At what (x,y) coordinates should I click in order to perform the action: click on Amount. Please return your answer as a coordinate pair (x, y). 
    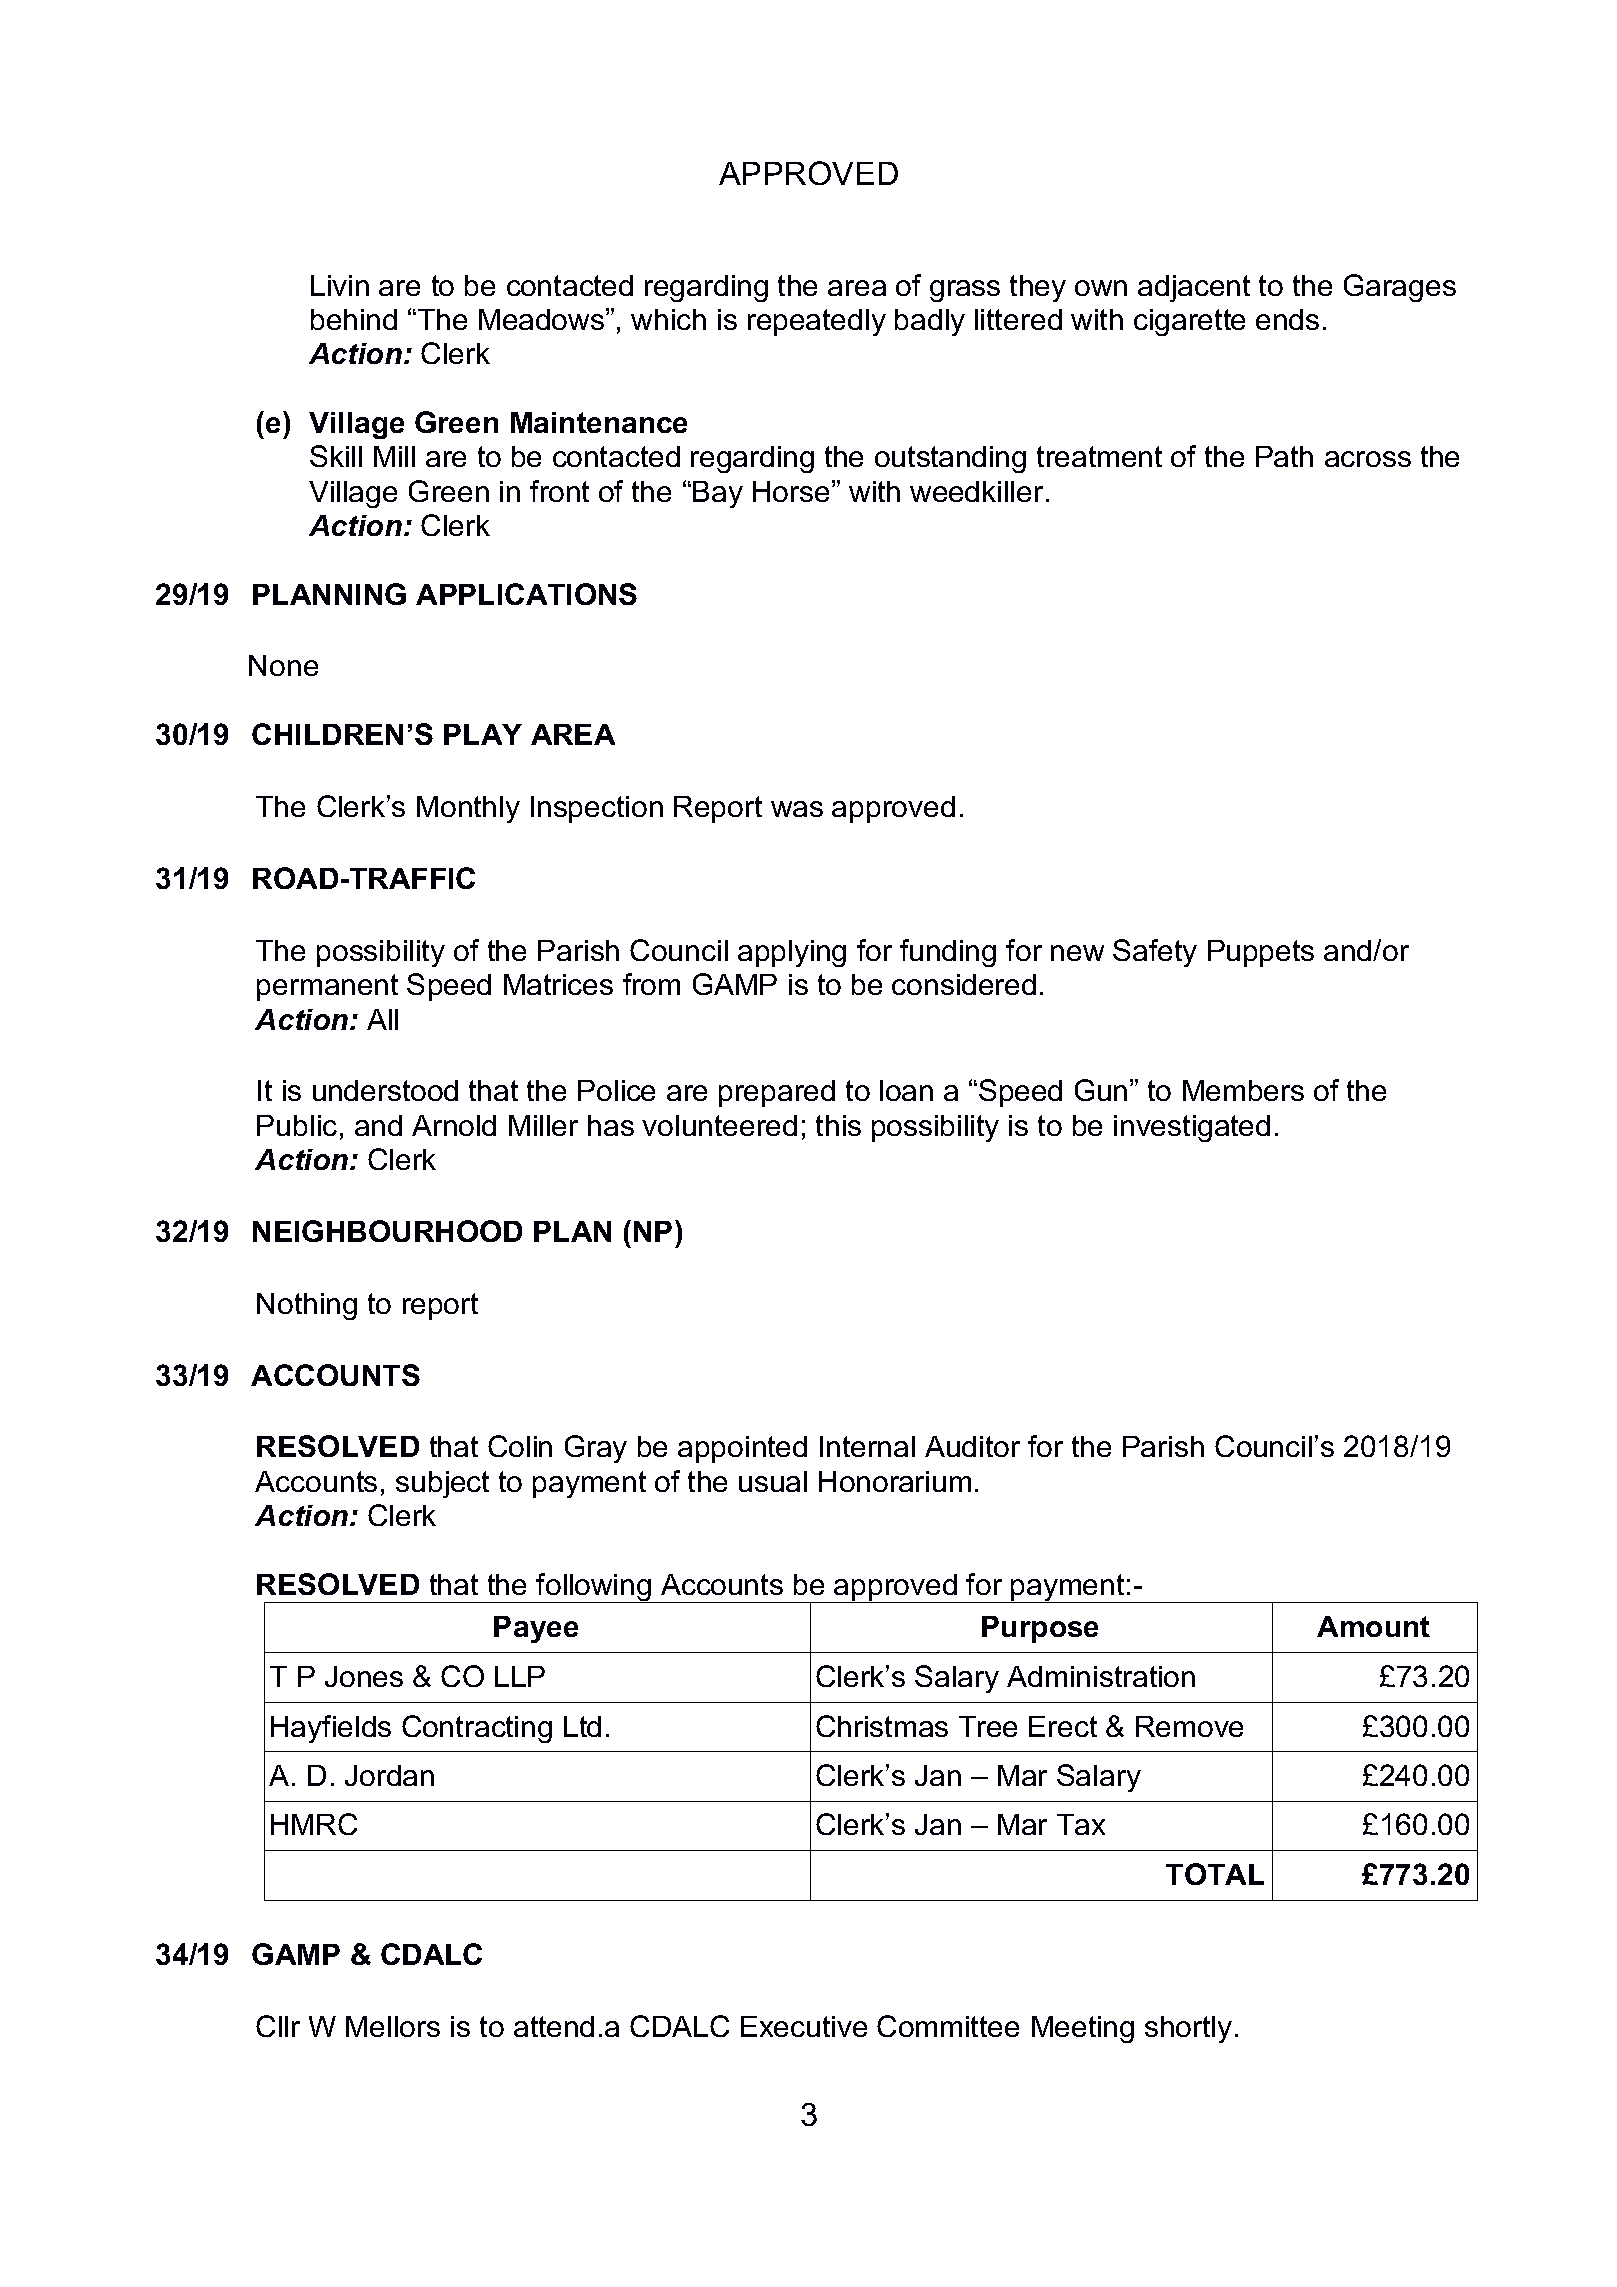
    Looking at the image, I should click on (1373, 1626).
